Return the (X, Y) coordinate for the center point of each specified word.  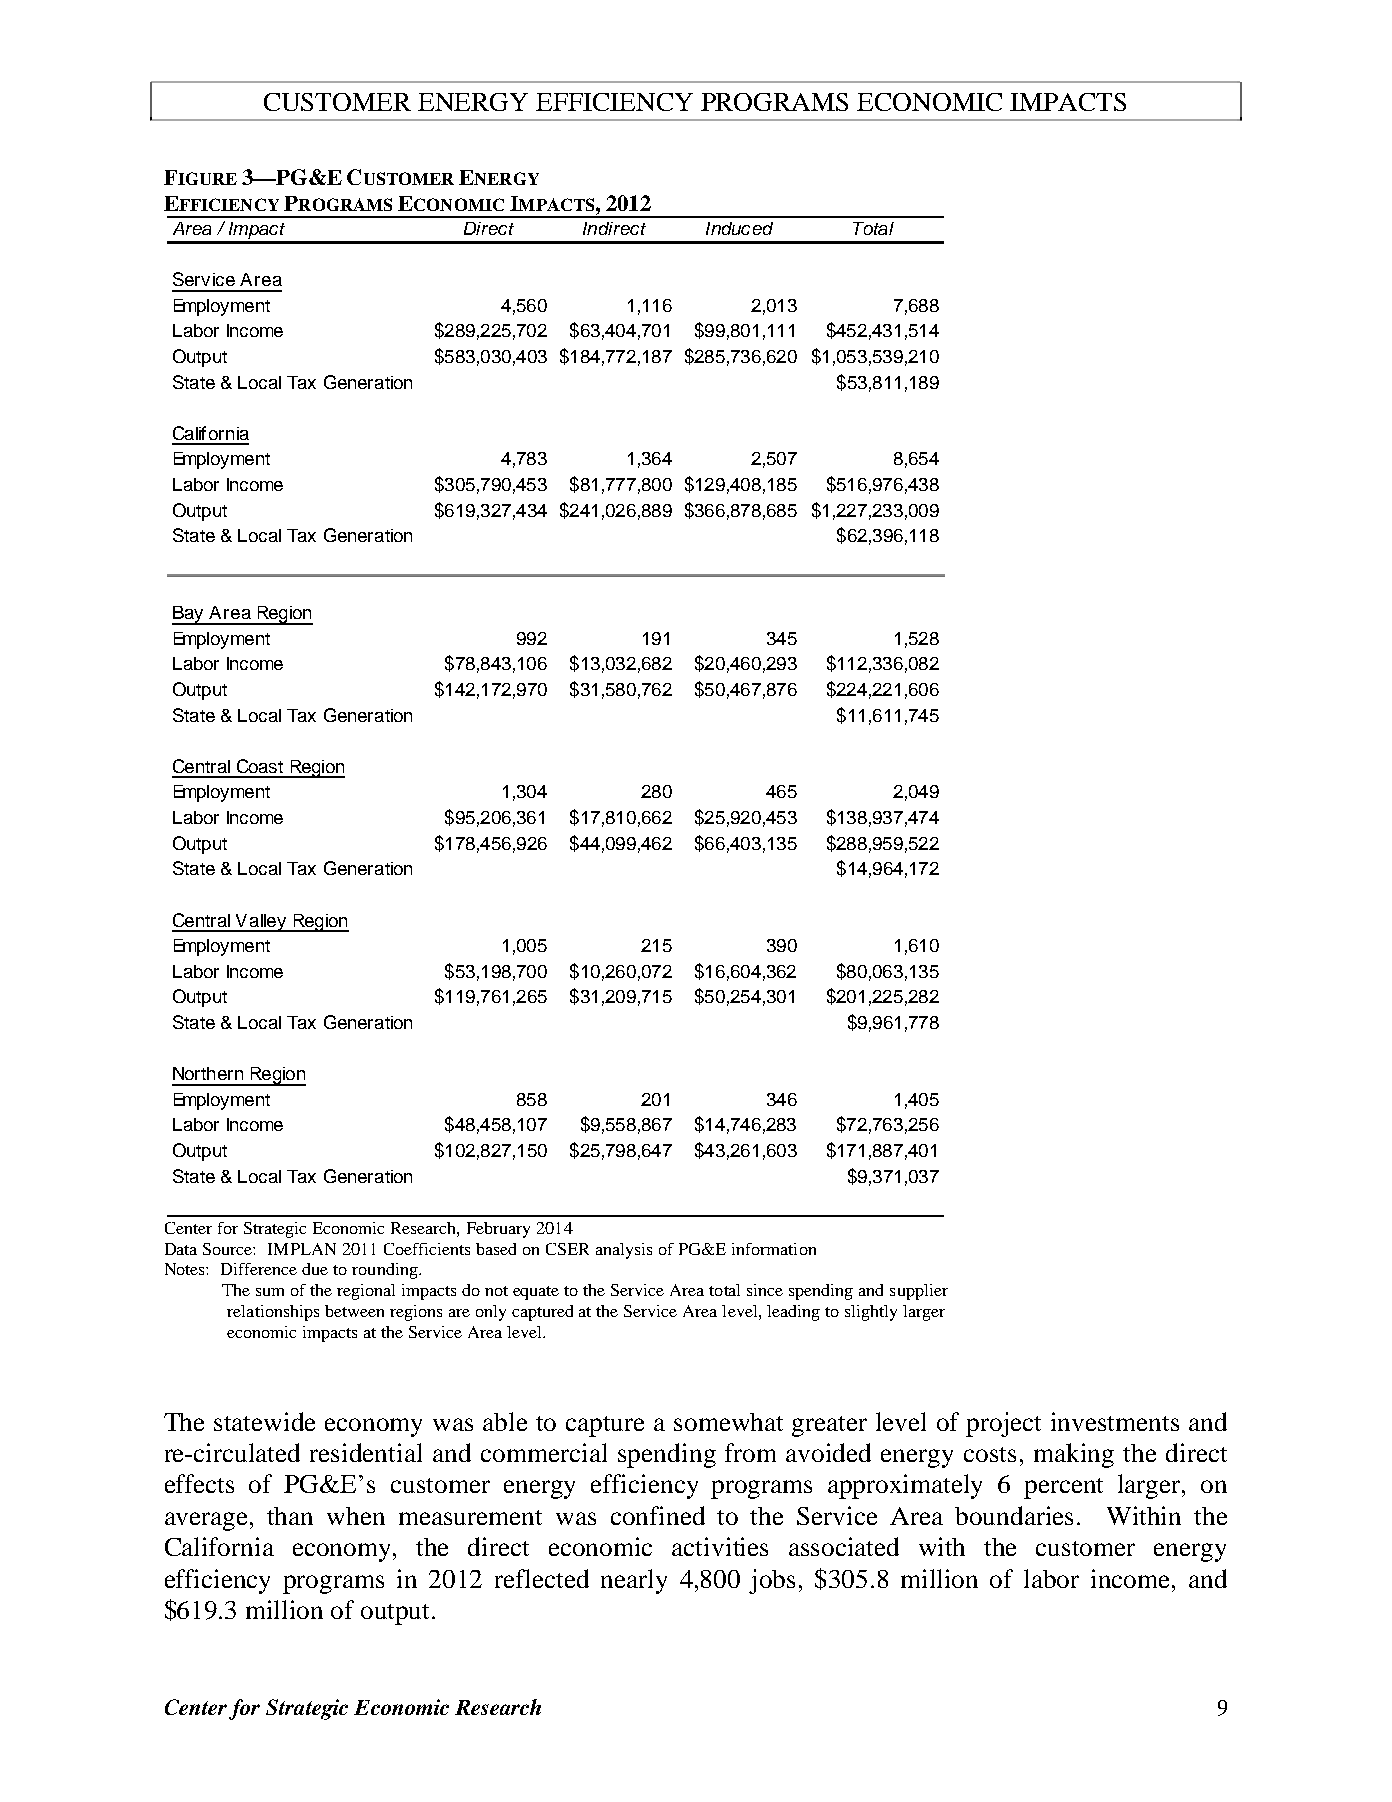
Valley (261, 923)
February (498, 1230)
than (290, 1516)
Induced (739, 228)
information (774, 1249)
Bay (189, 615)
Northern (208, 1073)
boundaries (1014, 1515)
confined (658, 1515)
